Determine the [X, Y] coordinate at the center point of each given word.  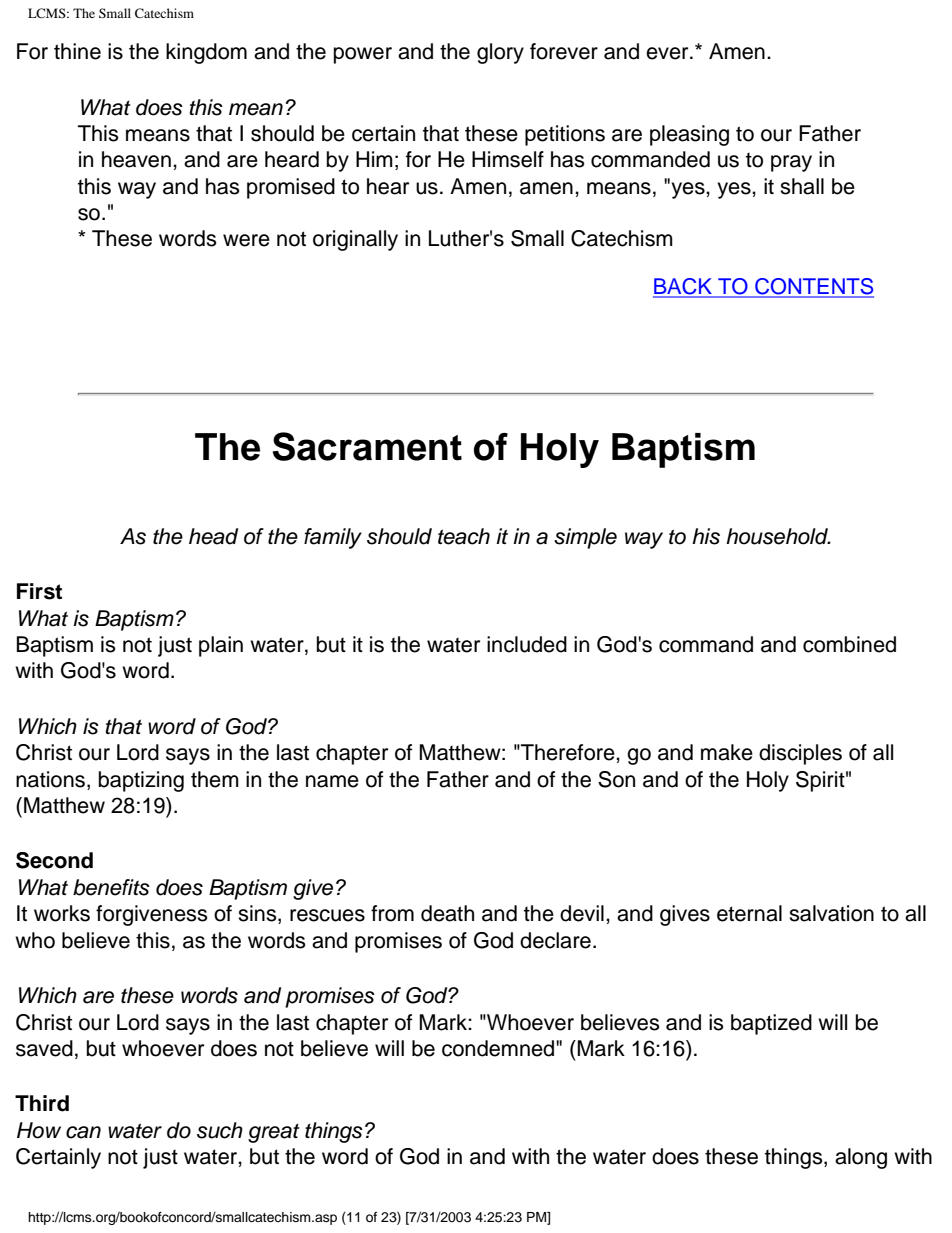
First [39, 591]
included [527, 644]
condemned [499, 1048]
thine [77, 51]
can [83, 1132]
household [778, 536]
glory [500, 53]
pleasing [689, 135]
